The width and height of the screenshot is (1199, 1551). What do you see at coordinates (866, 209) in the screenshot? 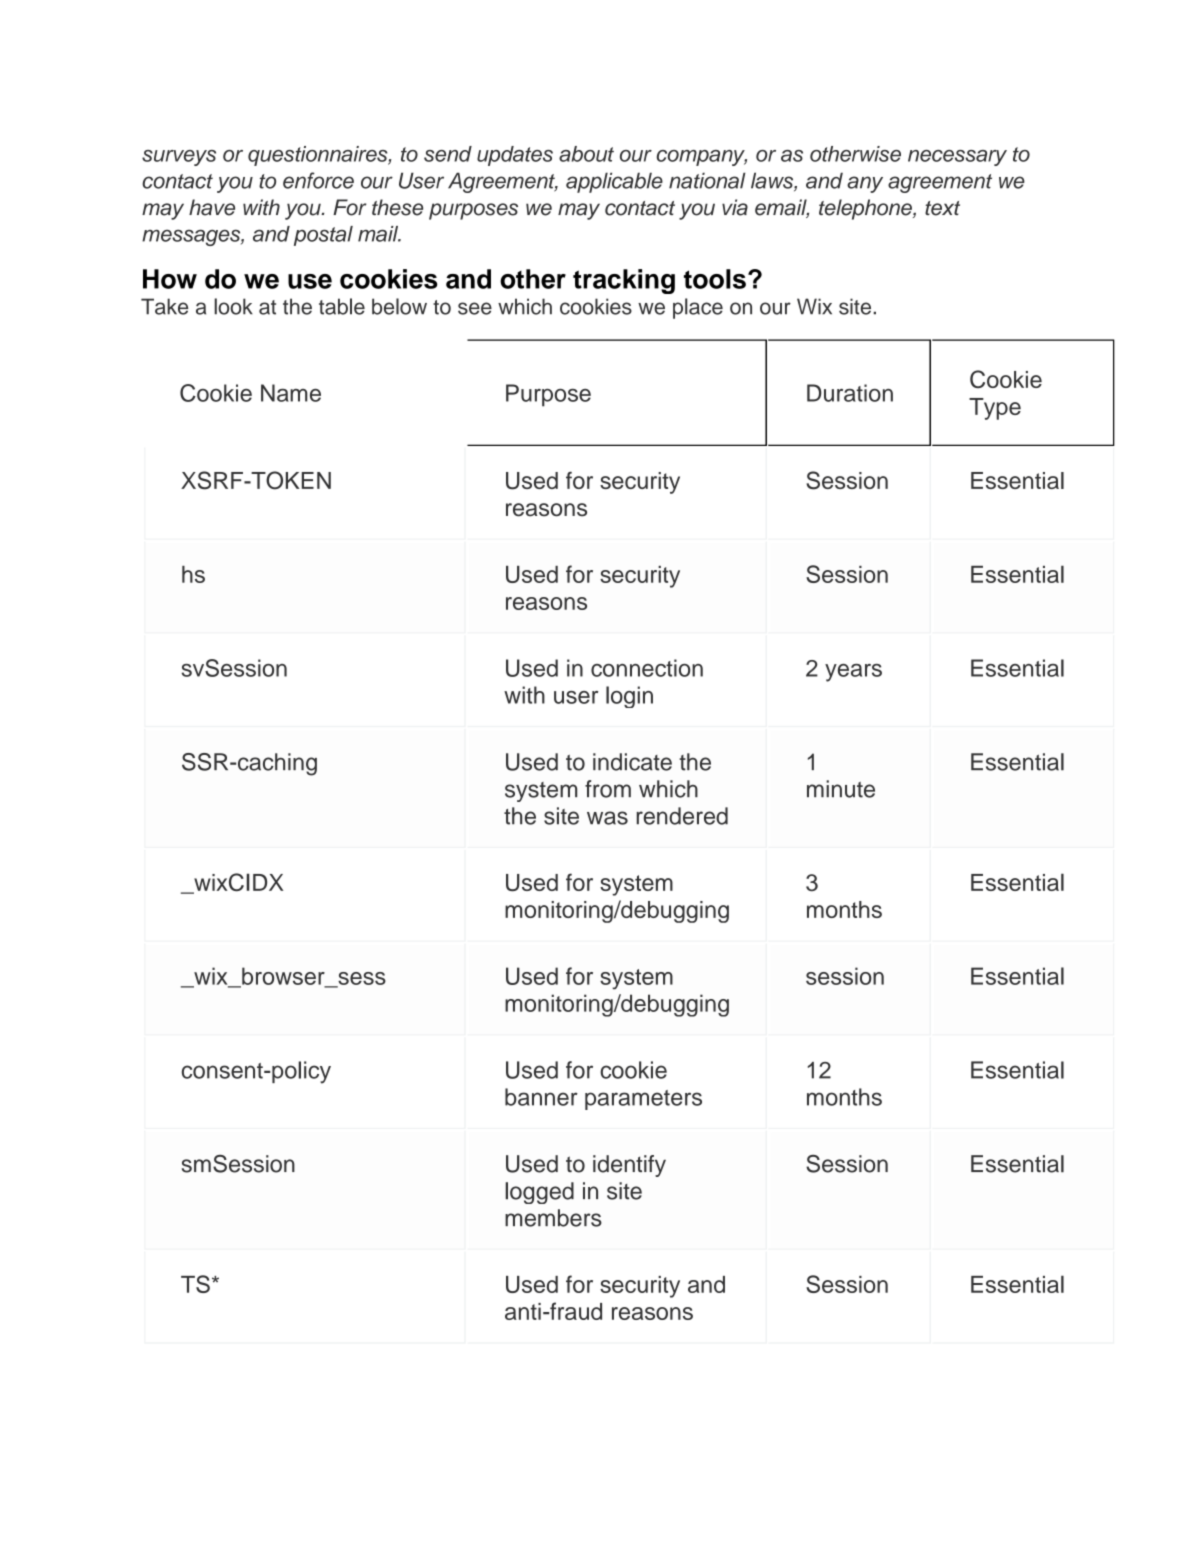
I see `telephone` at bounding box center [866, 209].
